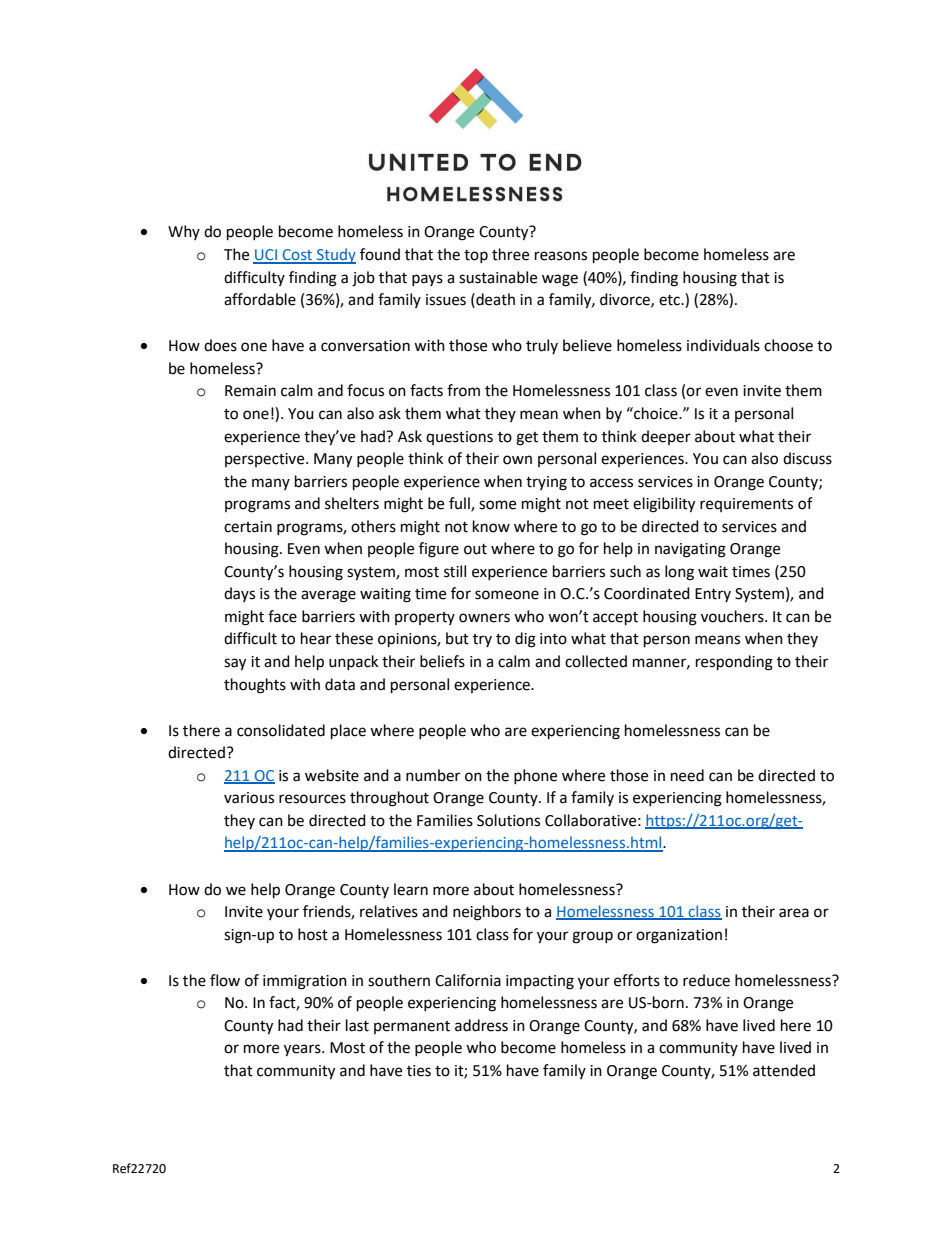 This screenshot has width=952, height=1233. I want to click on various, so click(249, 798).
